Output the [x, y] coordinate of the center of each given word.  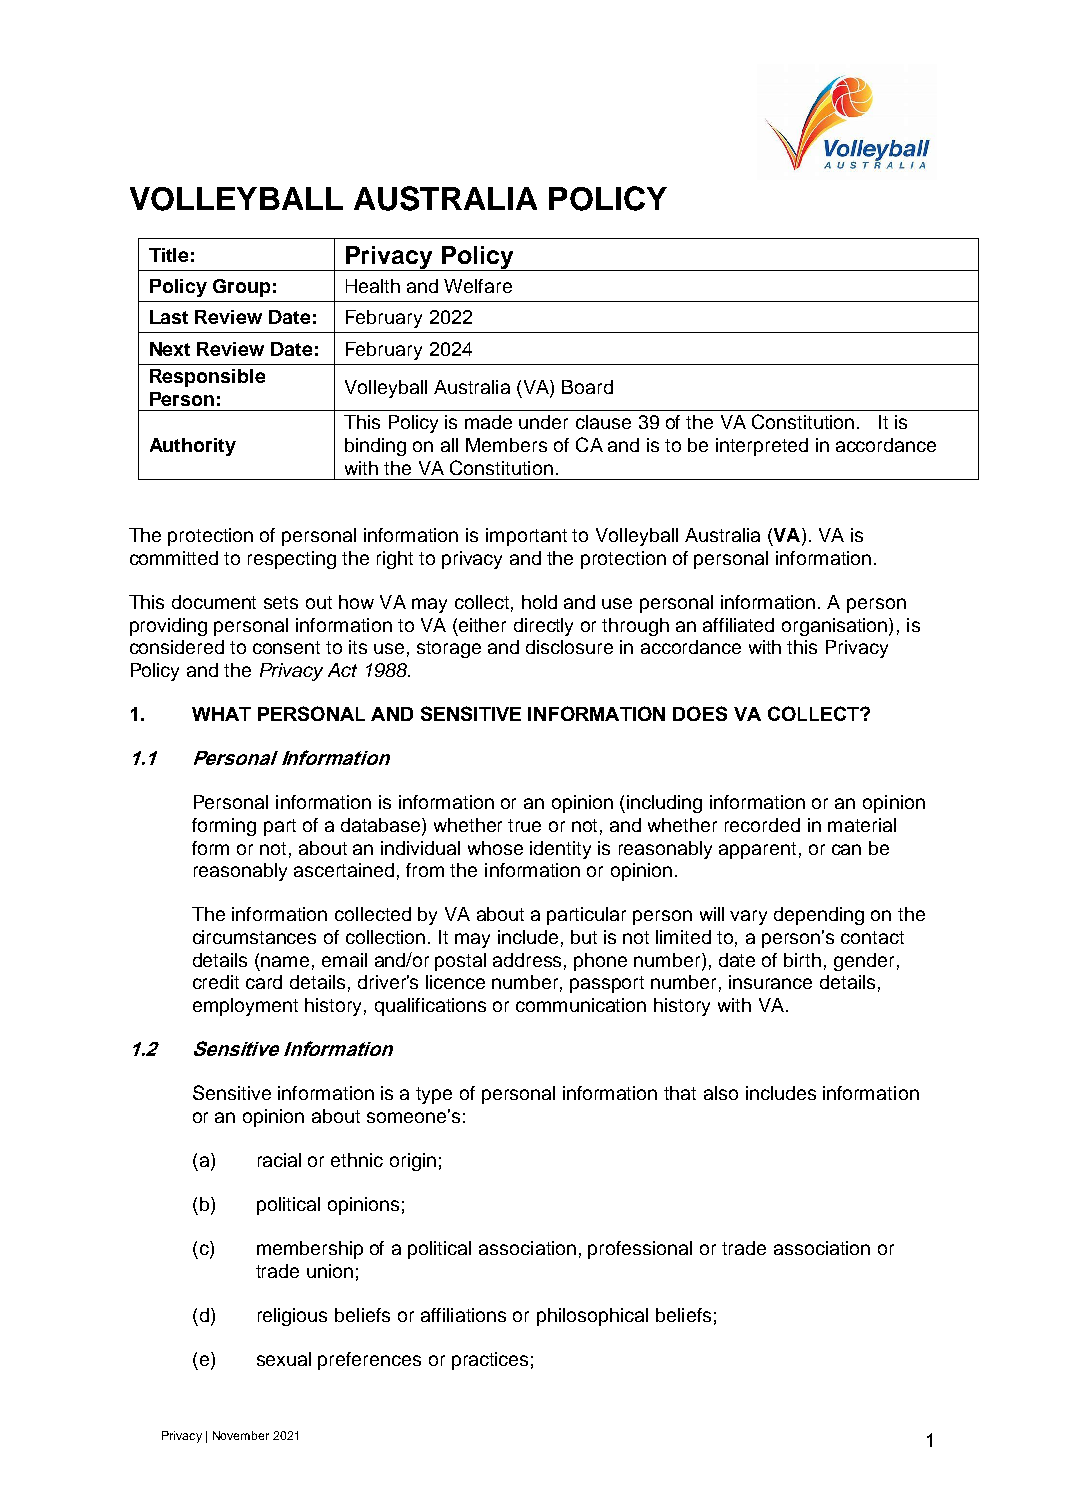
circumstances [254, 937]
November [241, 1435]
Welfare [478, 286]
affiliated [738, 625]
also [721, 1093]
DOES [700, 713]
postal [460, 962]
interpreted [762, 447]
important [526, 537]
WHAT [221, 714]
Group [241, 288]
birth [802, 960]
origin [413, 1162]
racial [279, 1160]
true [524, 825]
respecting [292, 560]
